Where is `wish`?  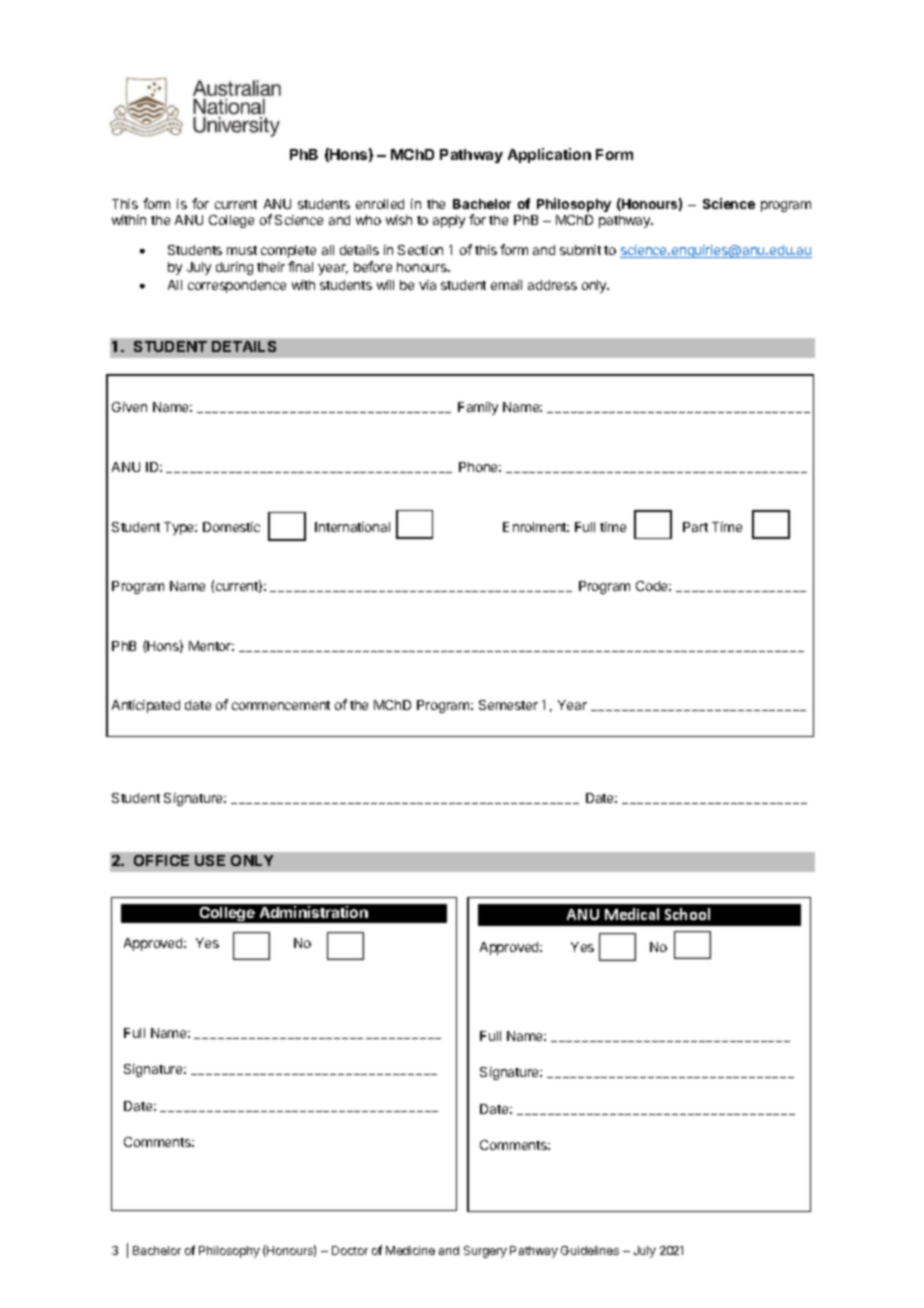
wish is located at coordinates (399, 220).
